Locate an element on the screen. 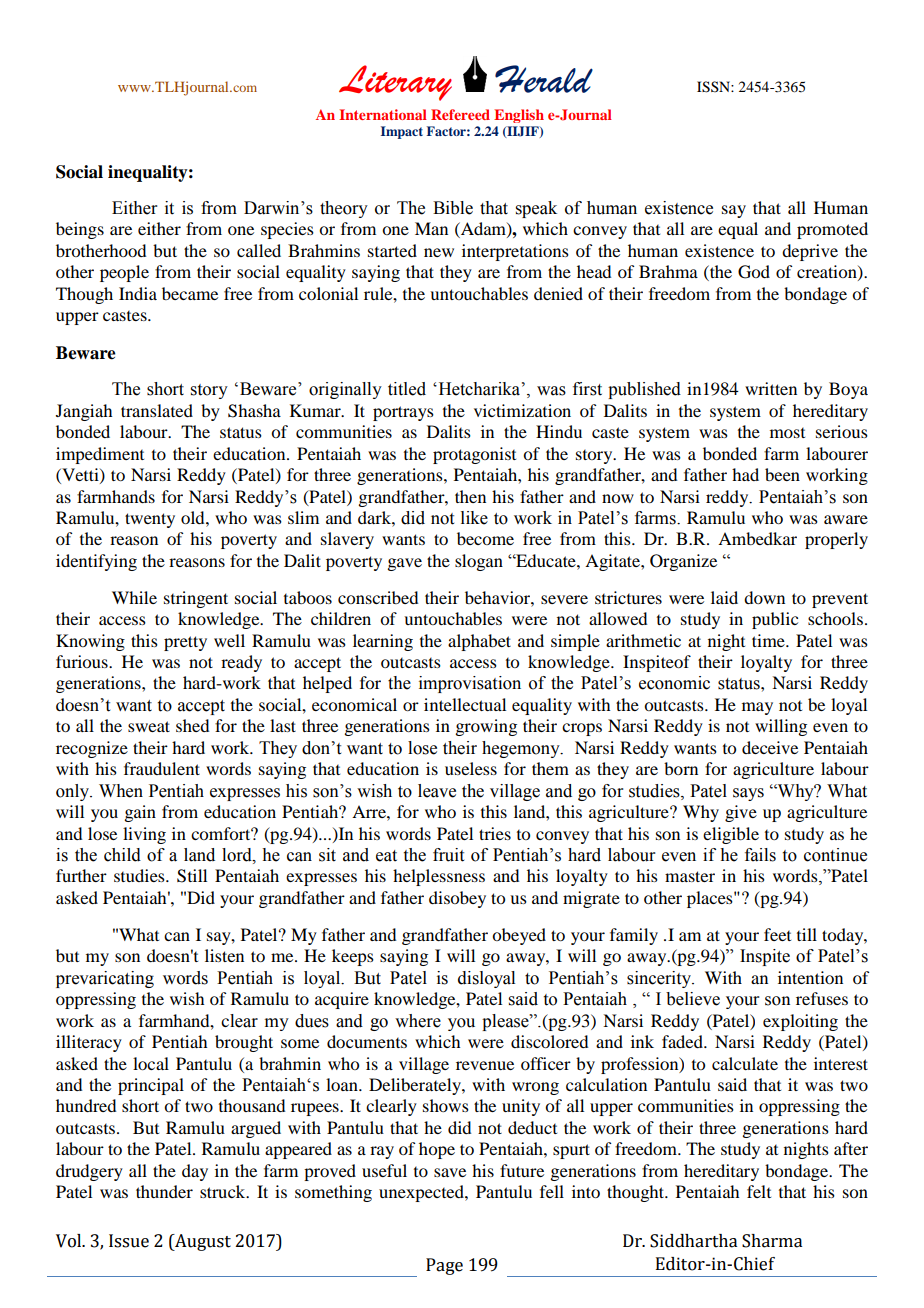  promoted is located at coordinates (832, 230).
